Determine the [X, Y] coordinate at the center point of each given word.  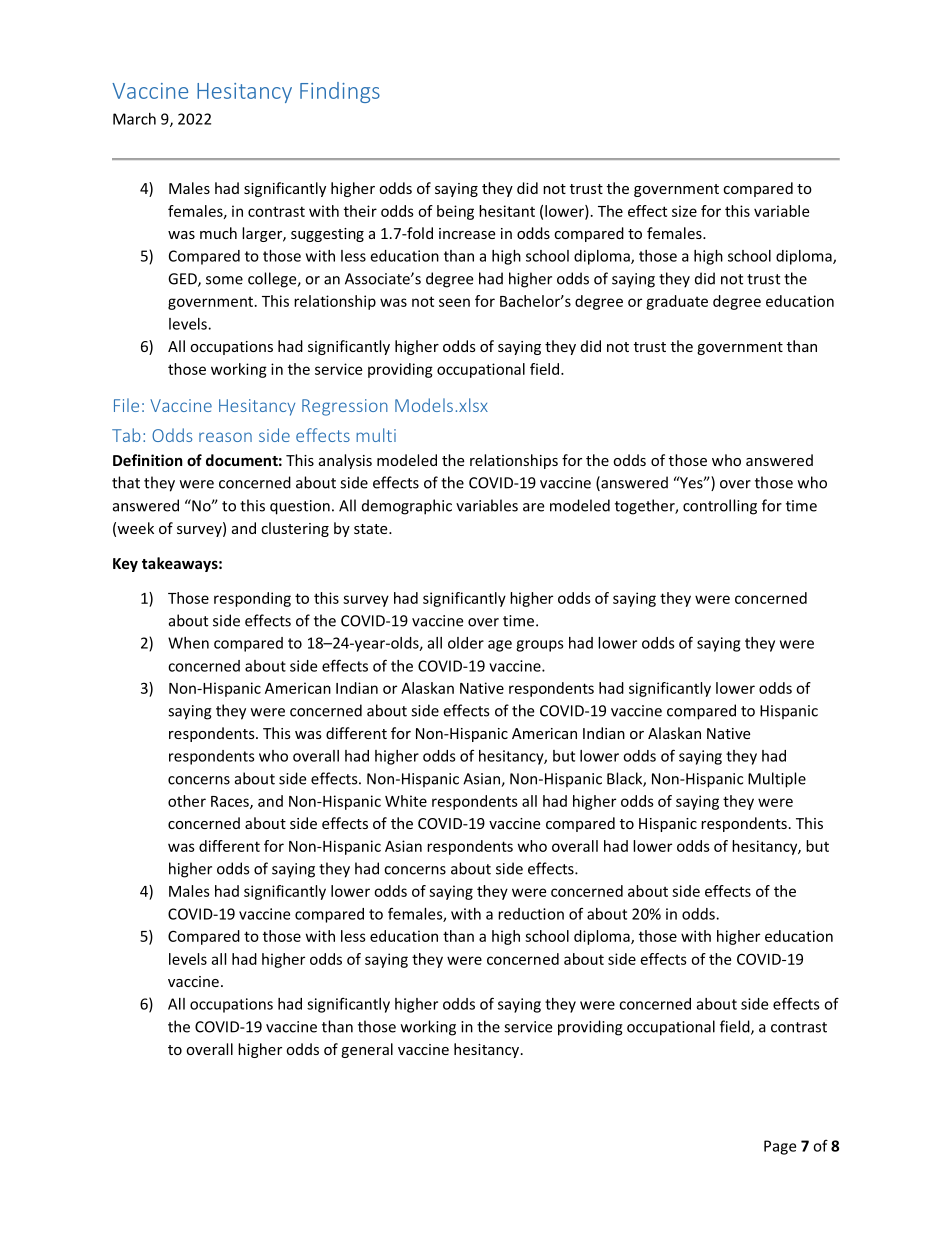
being [455, 212]
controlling [720, 507]
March [134, 119]
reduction [531, 914]
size [684, 211]
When [188, 643]
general [367, 1050]
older [466, 643]
